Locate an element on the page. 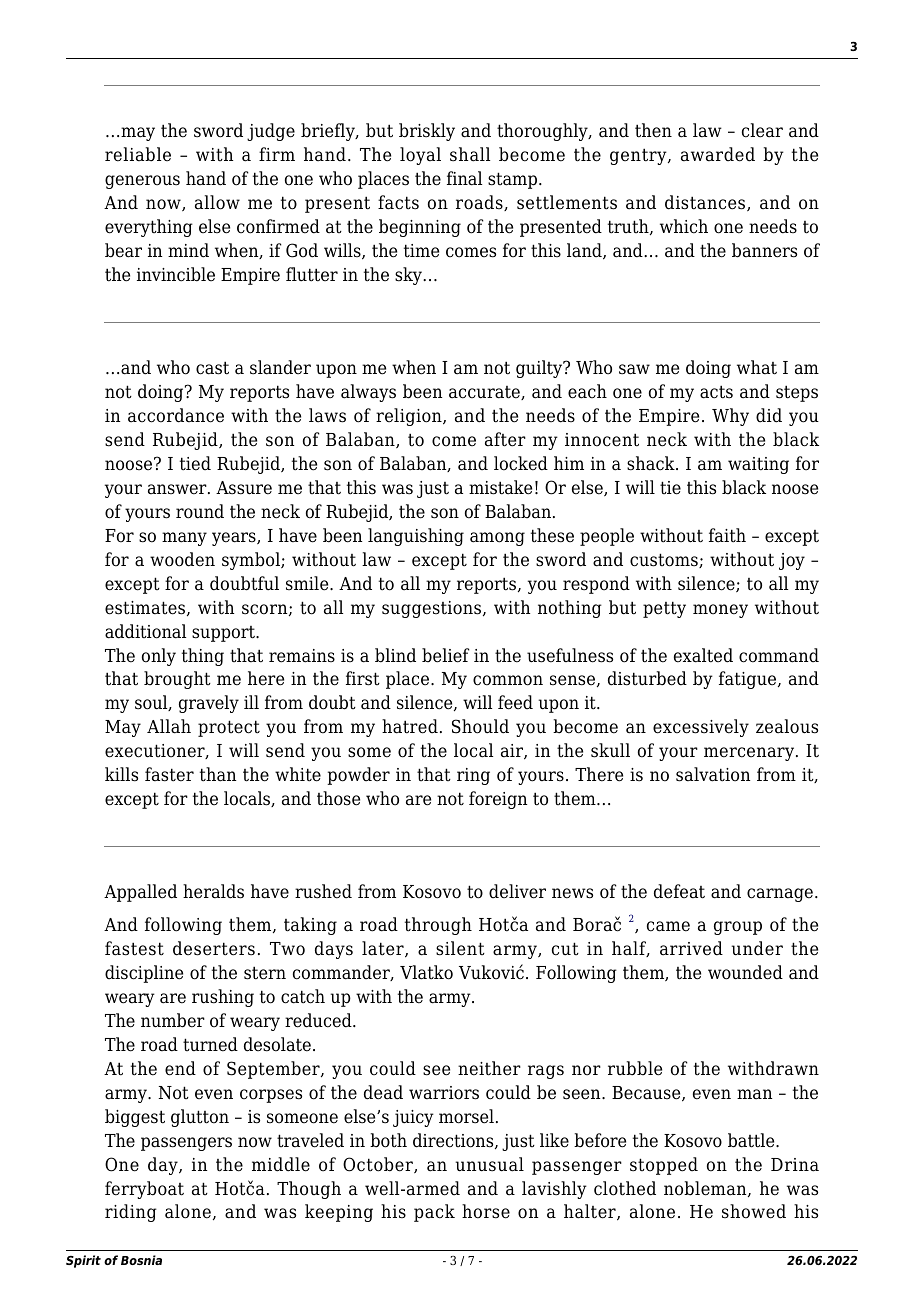  hatred is located at coordinates (410, 726).
